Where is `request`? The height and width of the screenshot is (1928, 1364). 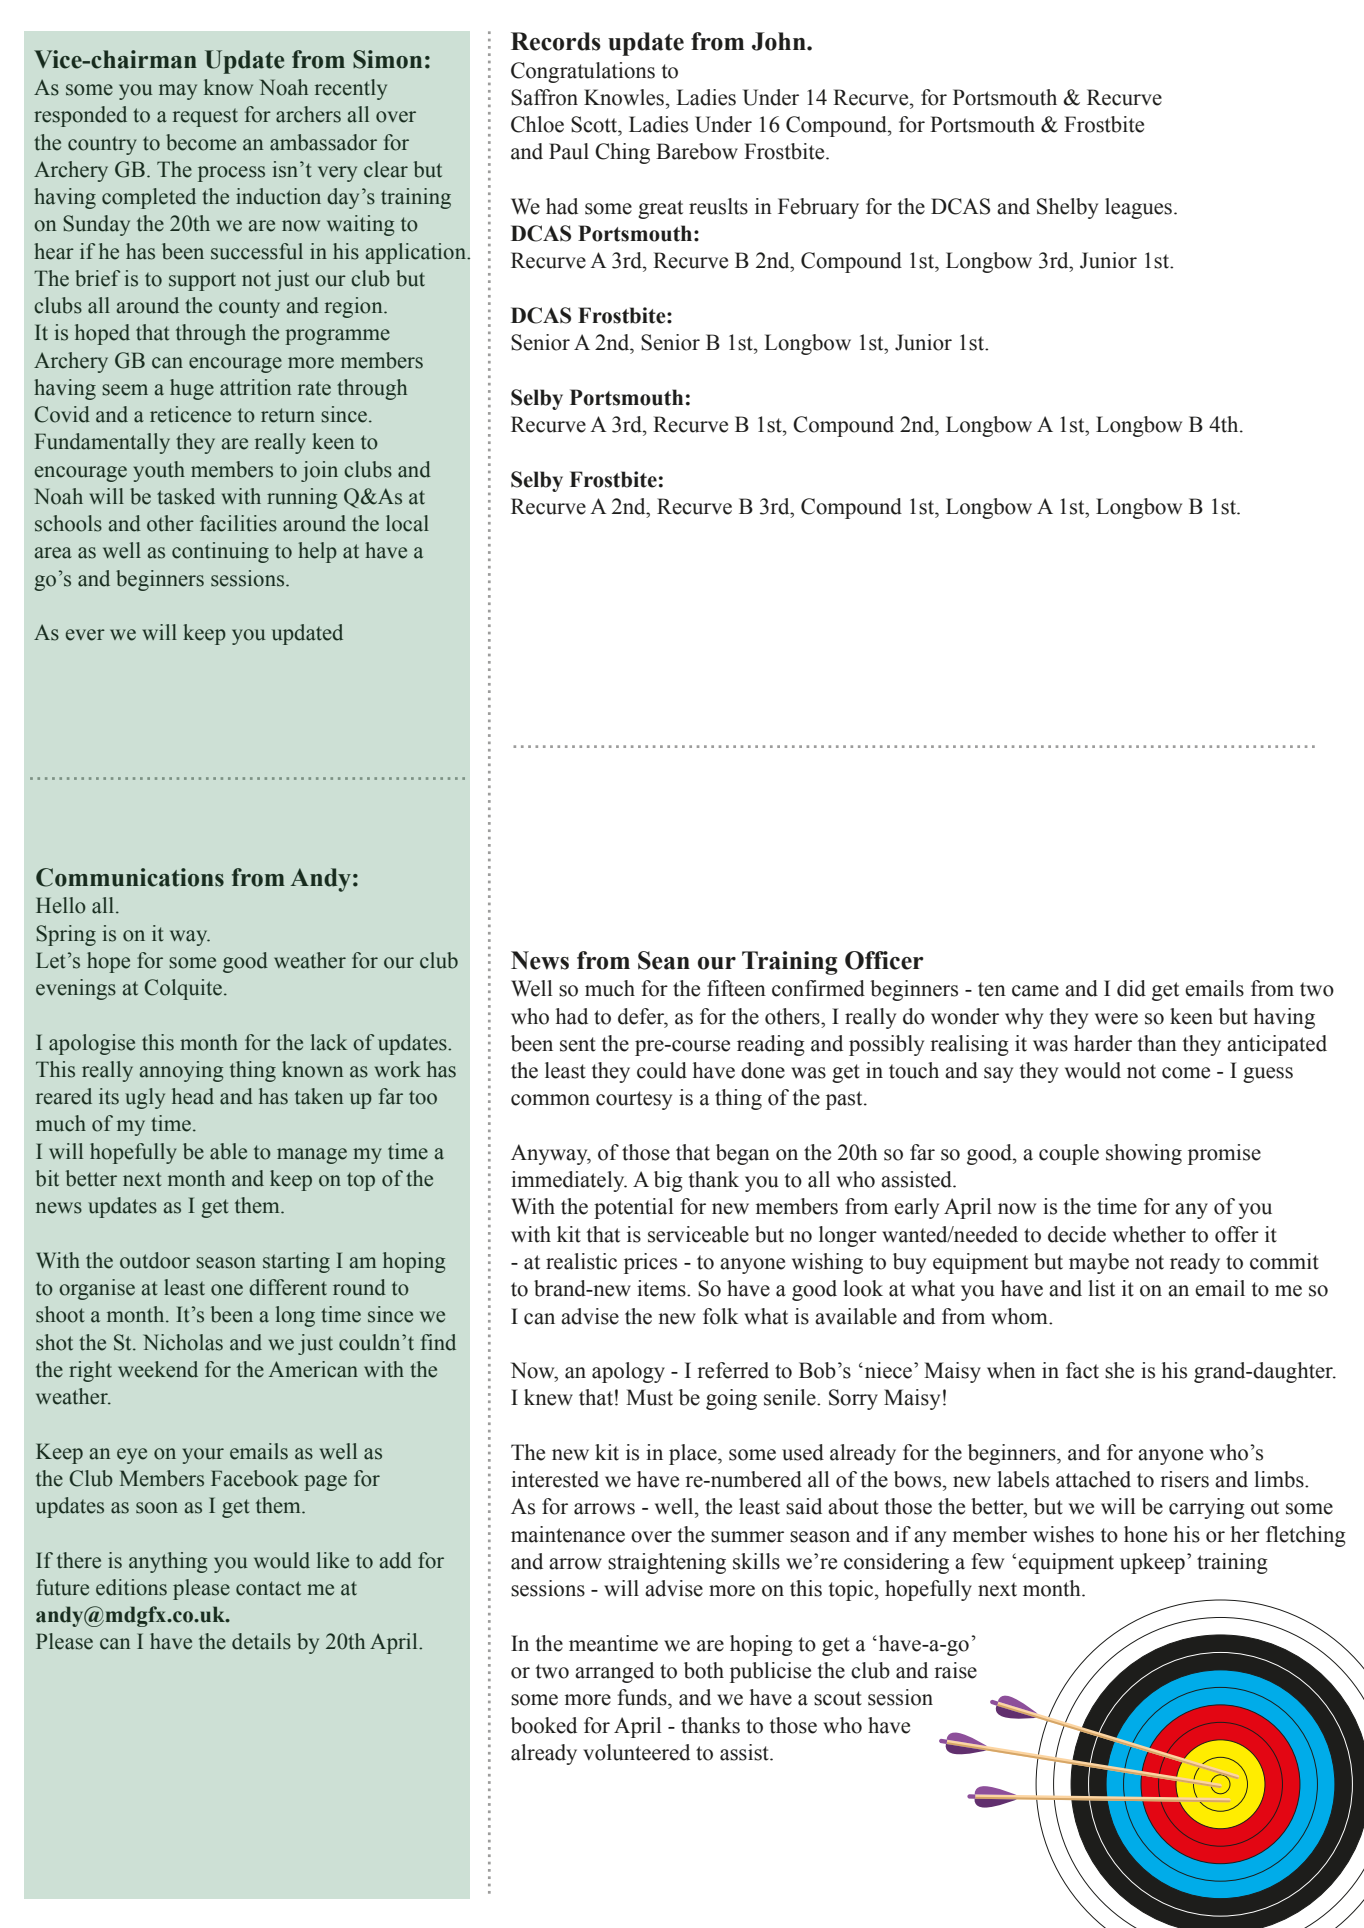
request is located at coordinates (205, 117).
